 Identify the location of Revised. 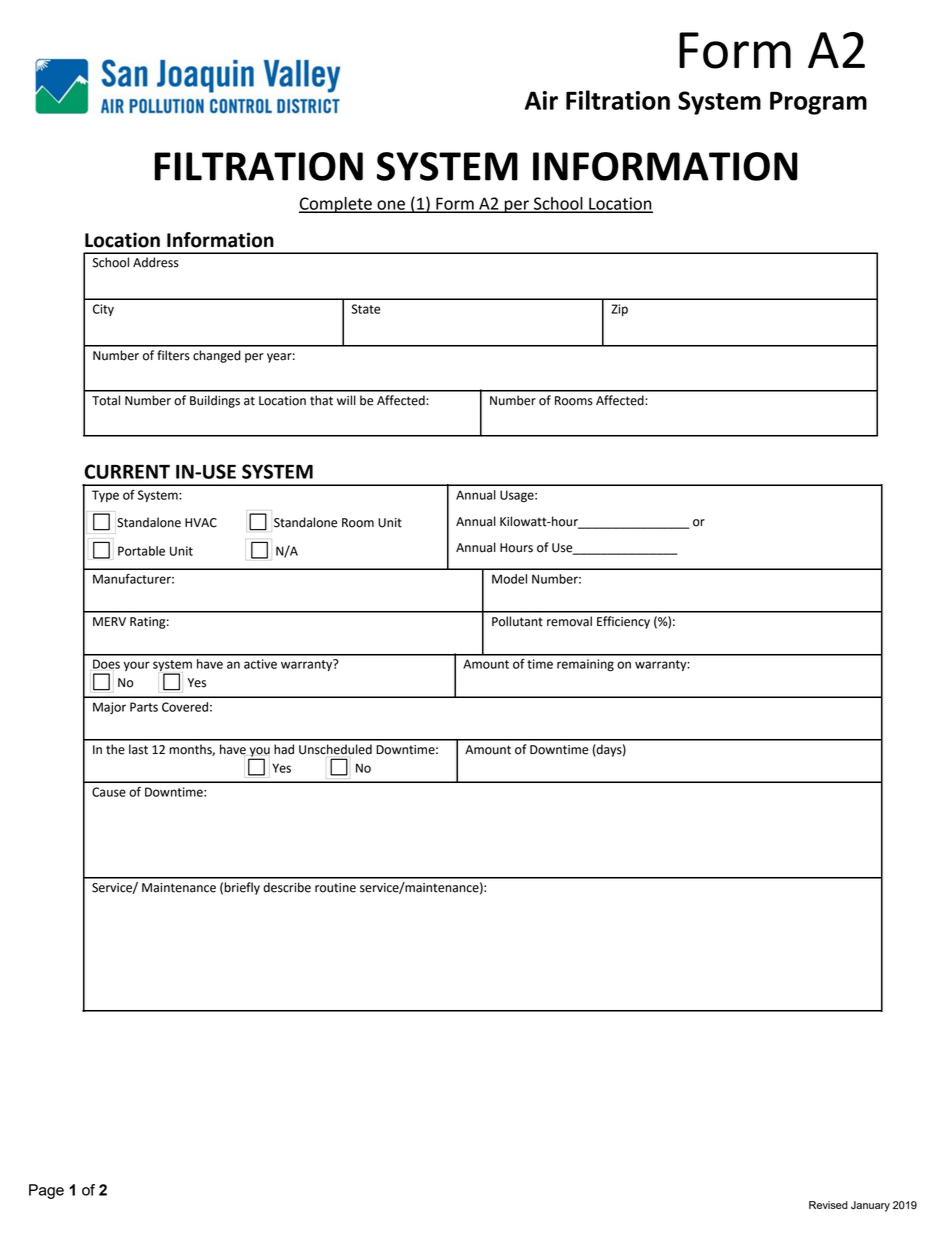
(828, 1205).
